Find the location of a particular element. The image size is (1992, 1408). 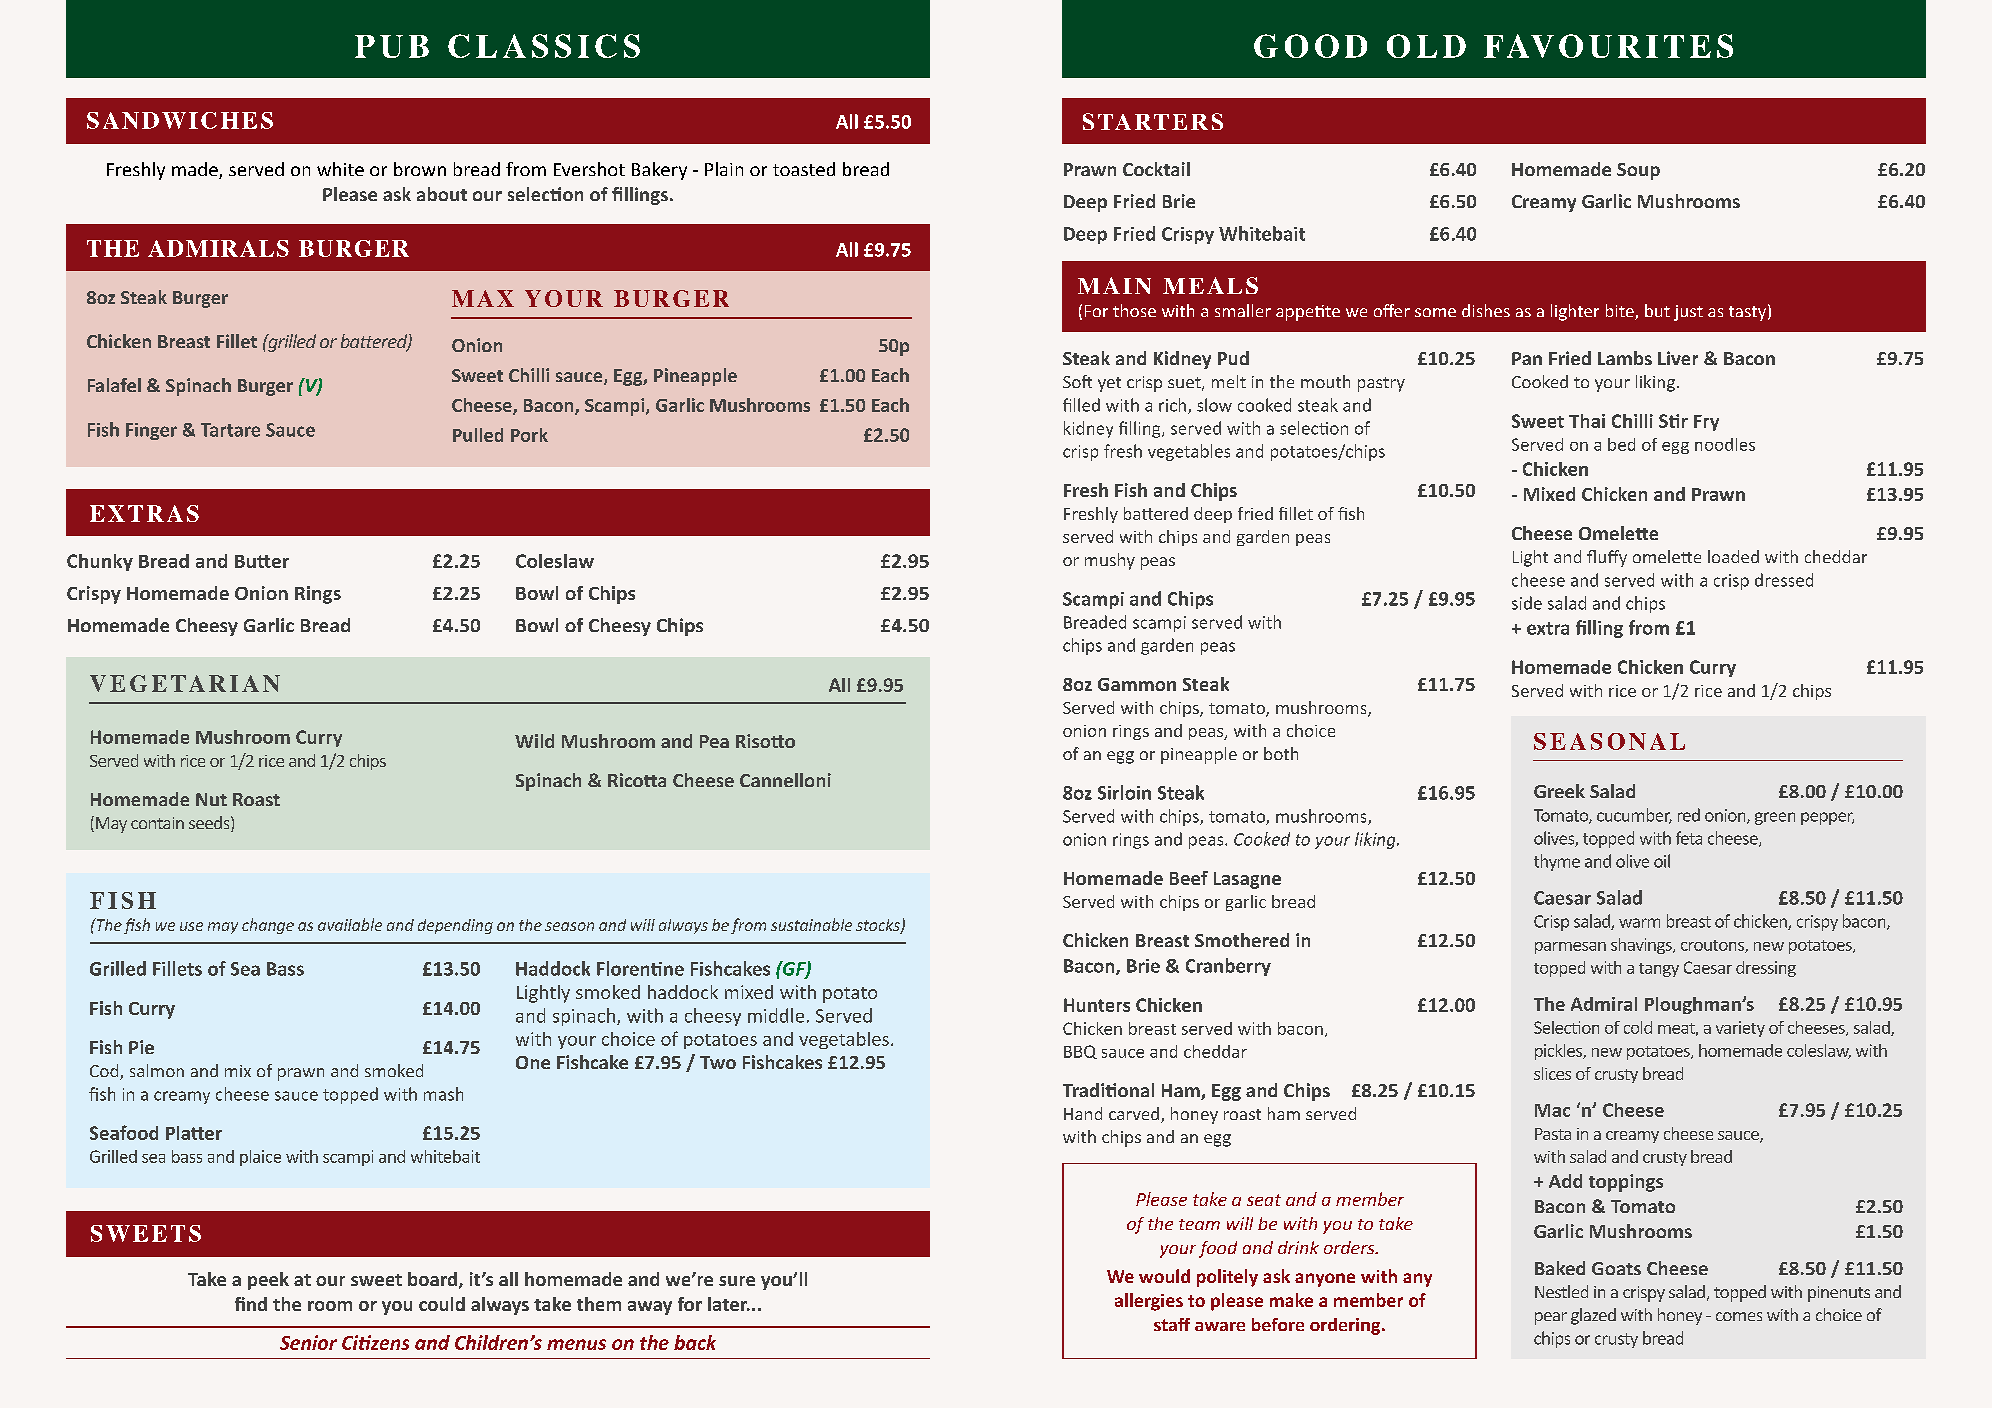

toasted is located at coordinates (804, 169).
